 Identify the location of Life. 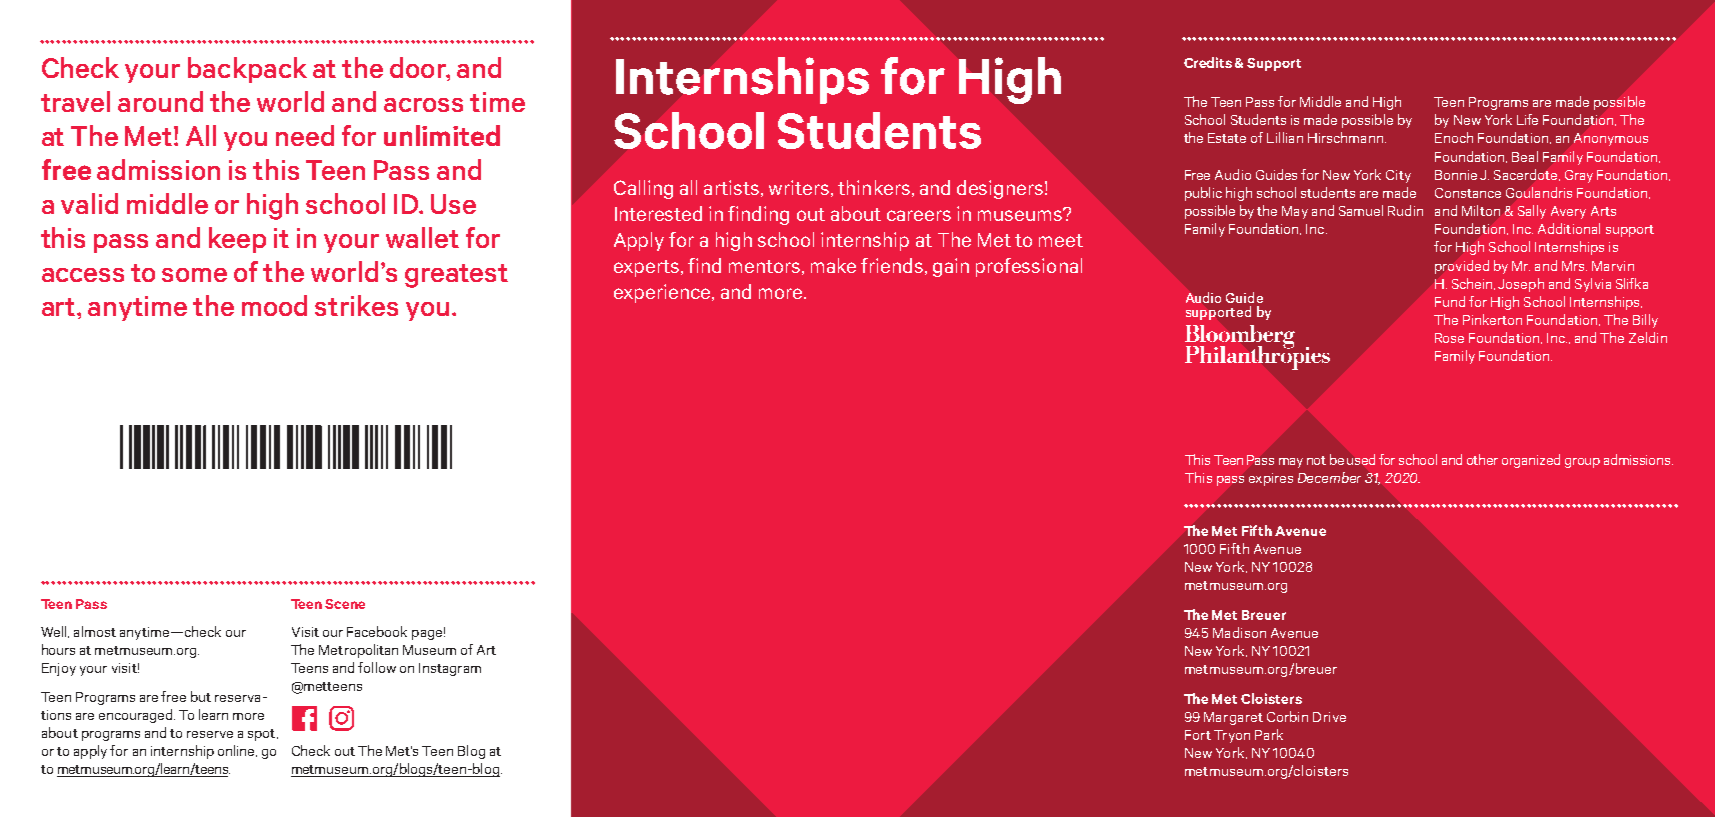
(1527, 119).
